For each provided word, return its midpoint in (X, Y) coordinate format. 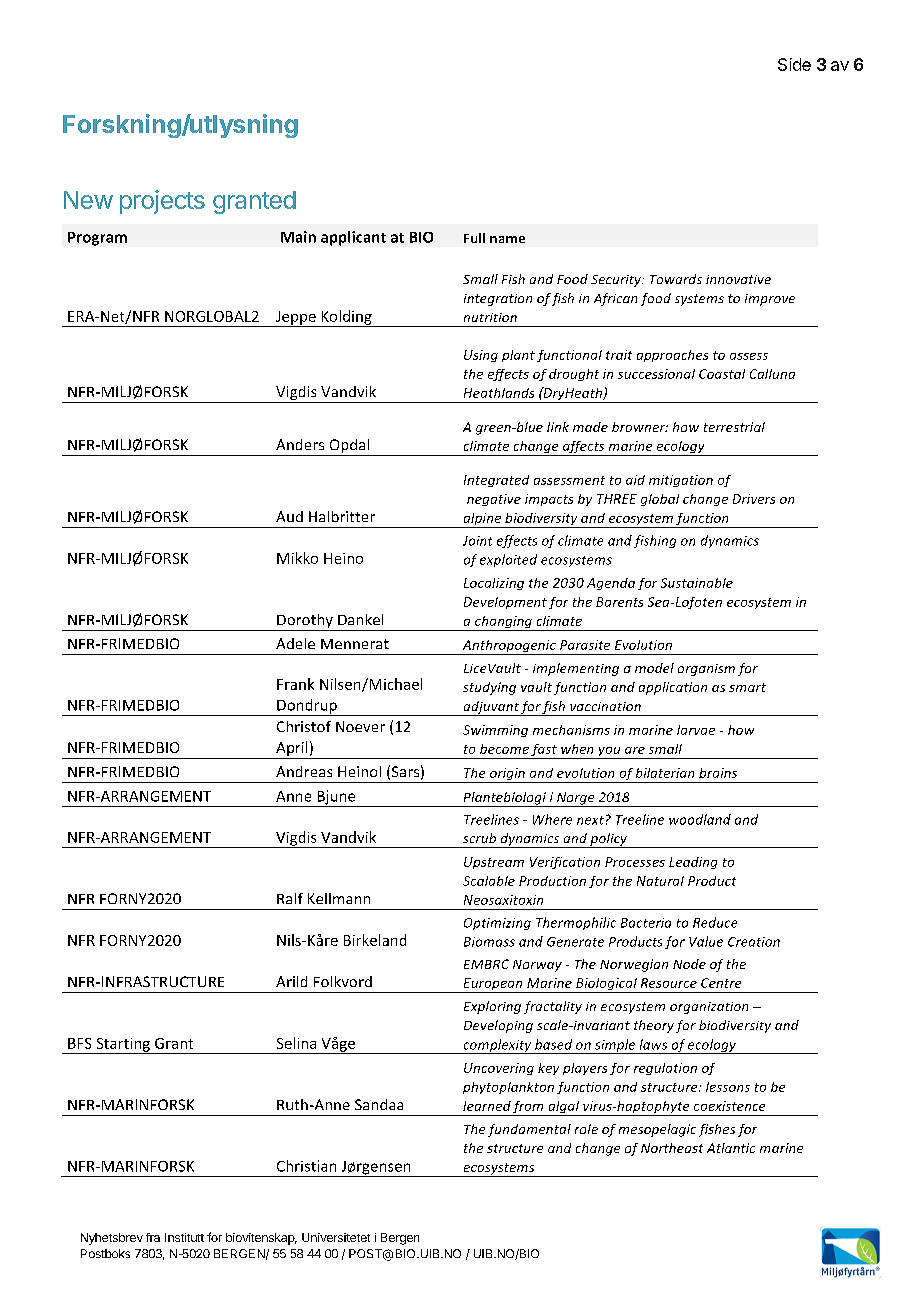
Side (794, 64)
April (292, 750)
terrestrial (734, 427)
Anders (300, 444)
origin (507, 775)
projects (162, 202)
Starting (123, 1046)
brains (718, 773)
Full (474, 238)
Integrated (496, 481)
